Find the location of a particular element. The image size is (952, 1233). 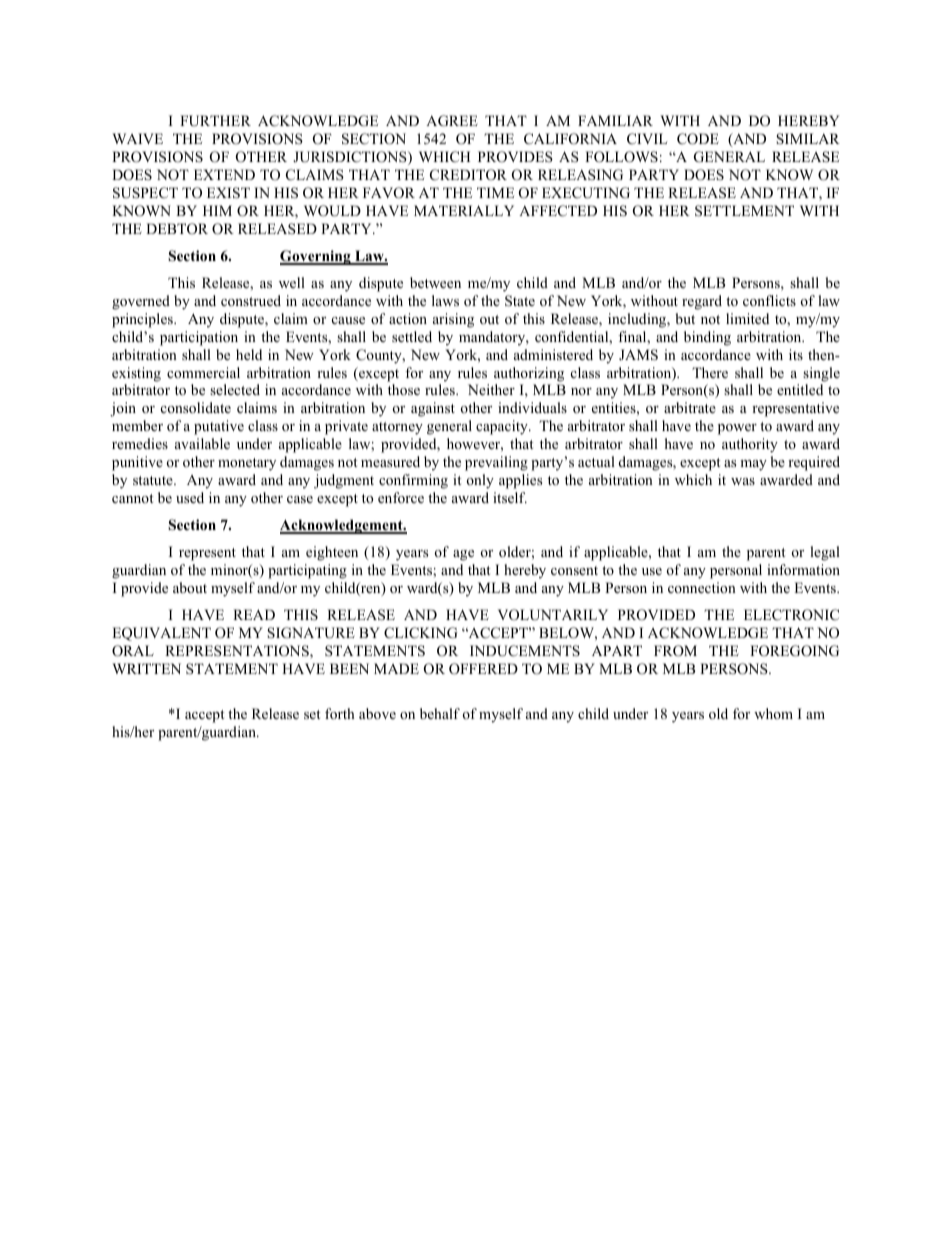

limited is located at coordinates (747, 318).
